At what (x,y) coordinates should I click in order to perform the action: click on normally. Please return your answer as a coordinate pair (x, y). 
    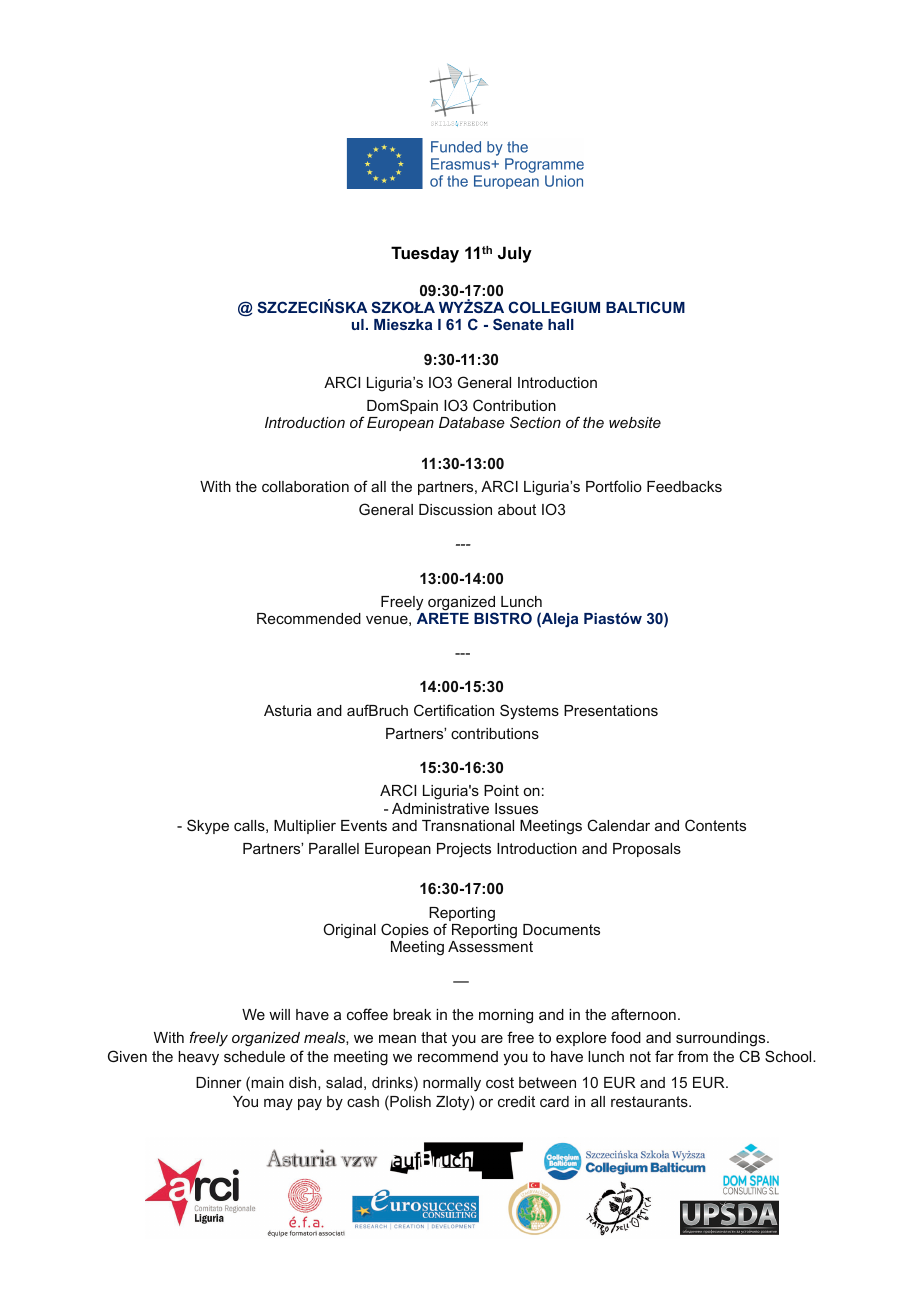
    Looking at the image, I should click on (452, 1084).
